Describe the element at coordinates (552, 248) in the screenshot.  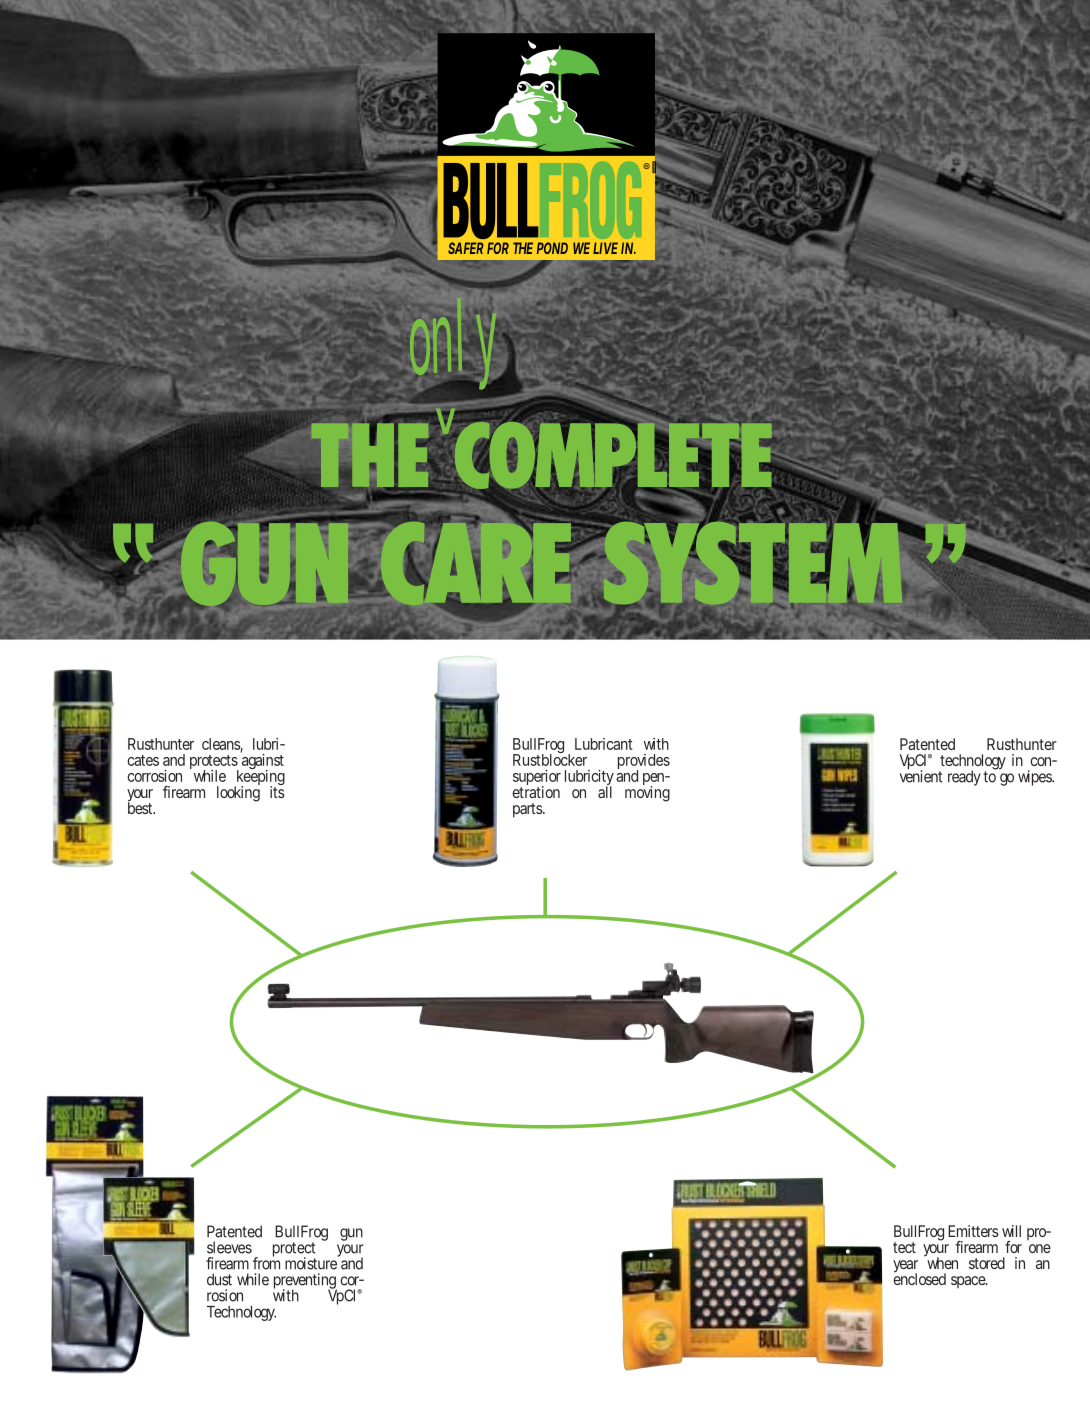
I see `POND` at that location.
